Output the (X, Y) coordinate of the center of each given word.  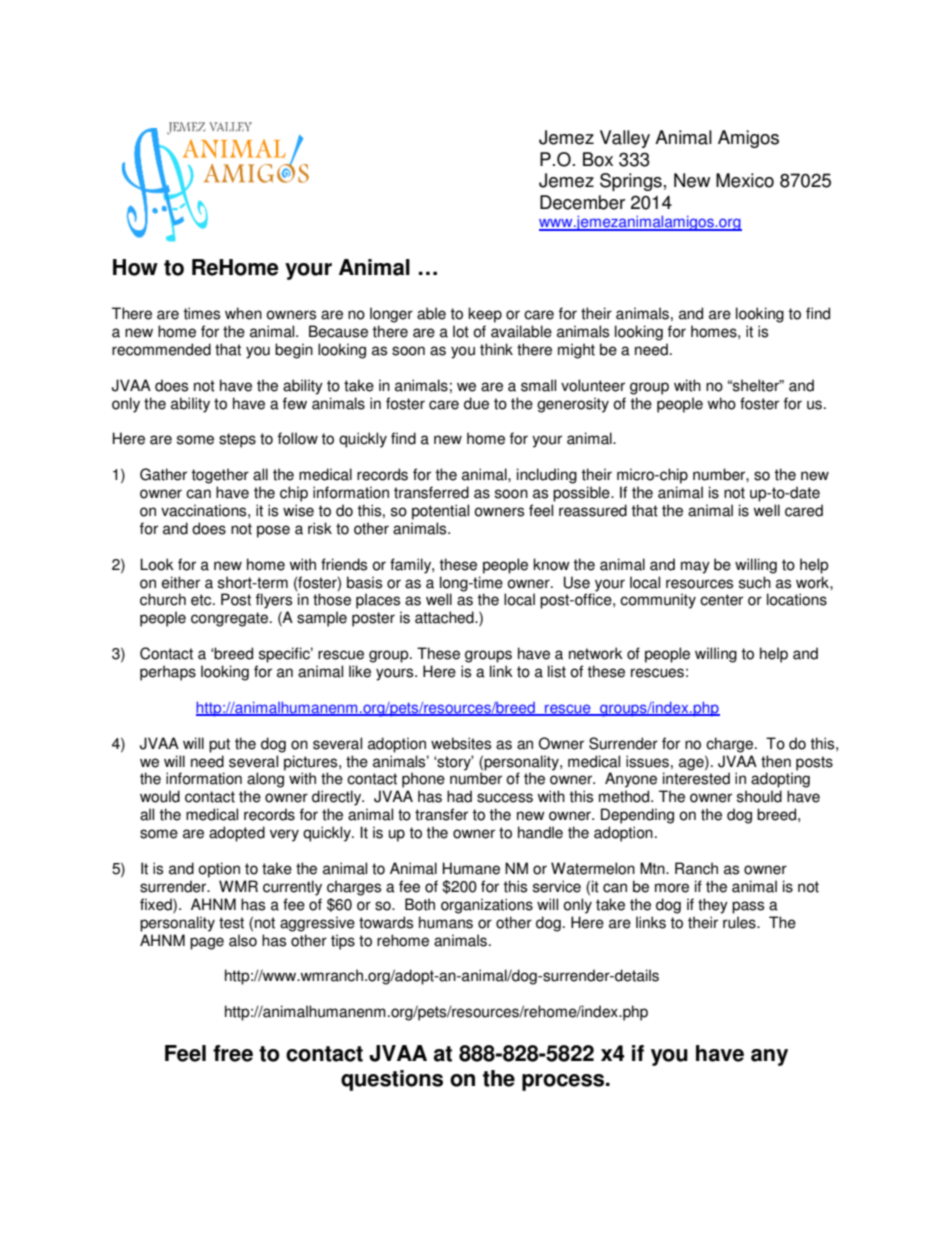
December (582, 202)
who (722, 403)
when (243, 313)
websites (461, 743)
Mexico (745, 180)
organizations (487, 906)
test (231, 923)
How (135, 267)
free (233, 1053)
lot (461, 331)
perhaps (168, 673)
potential (440, 512)
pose (273, 531)
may (695, 567)
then (776, 761)
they (713, 906)
